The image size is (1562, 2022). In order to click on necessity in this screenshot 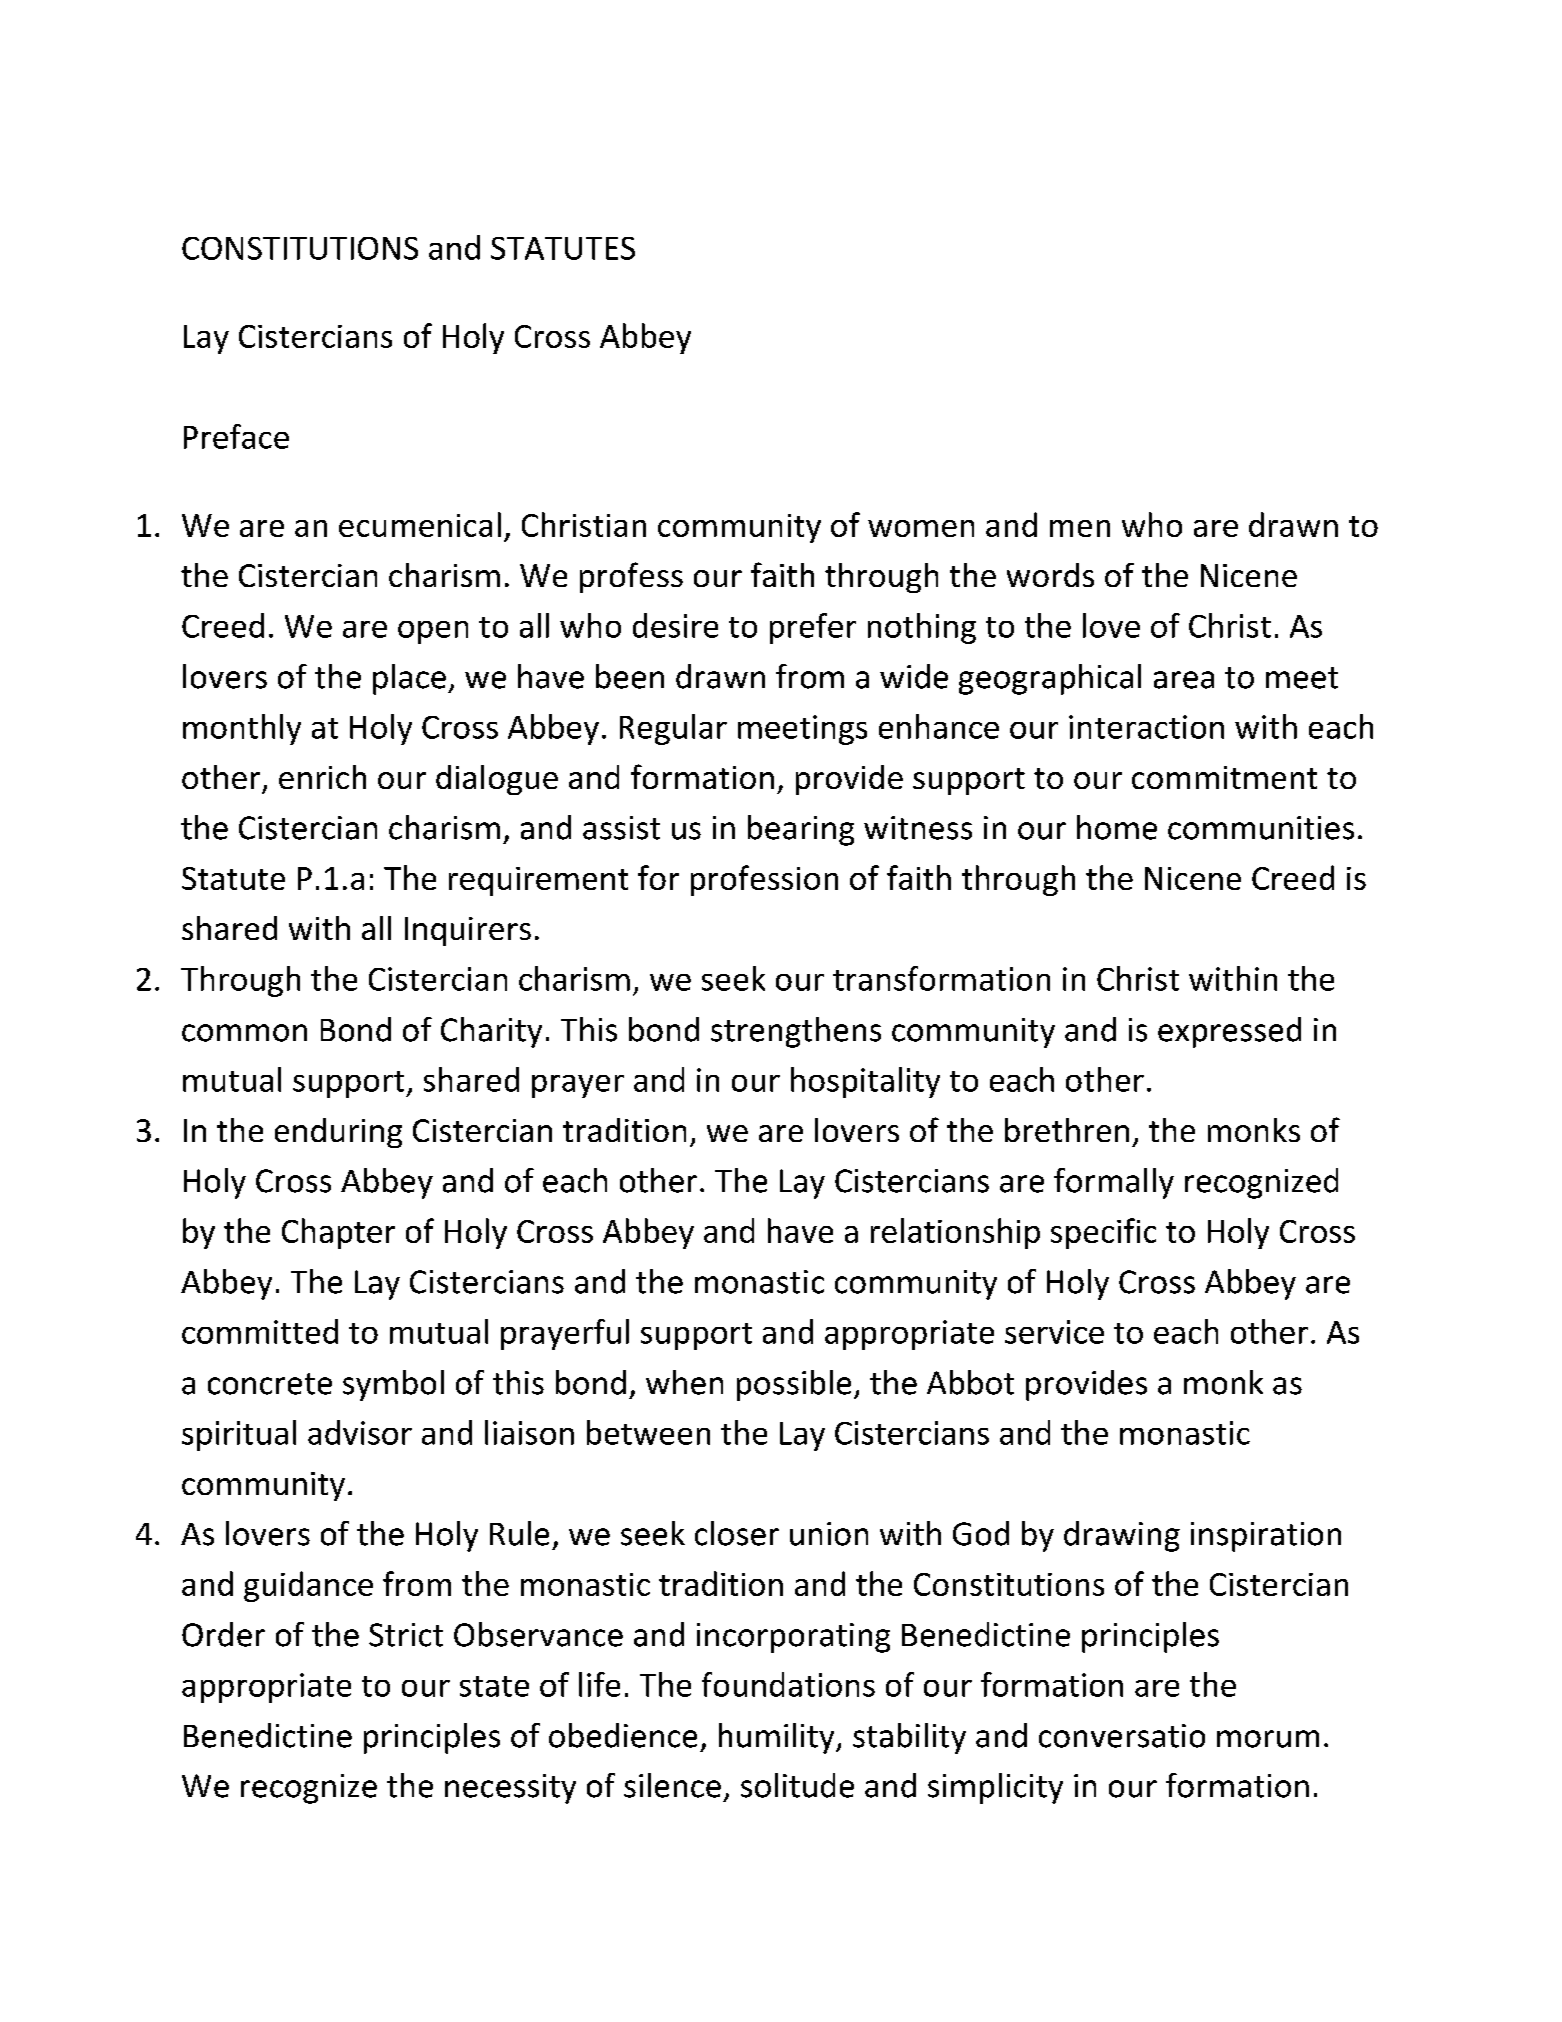, I will do `click(510, 1789)`.
